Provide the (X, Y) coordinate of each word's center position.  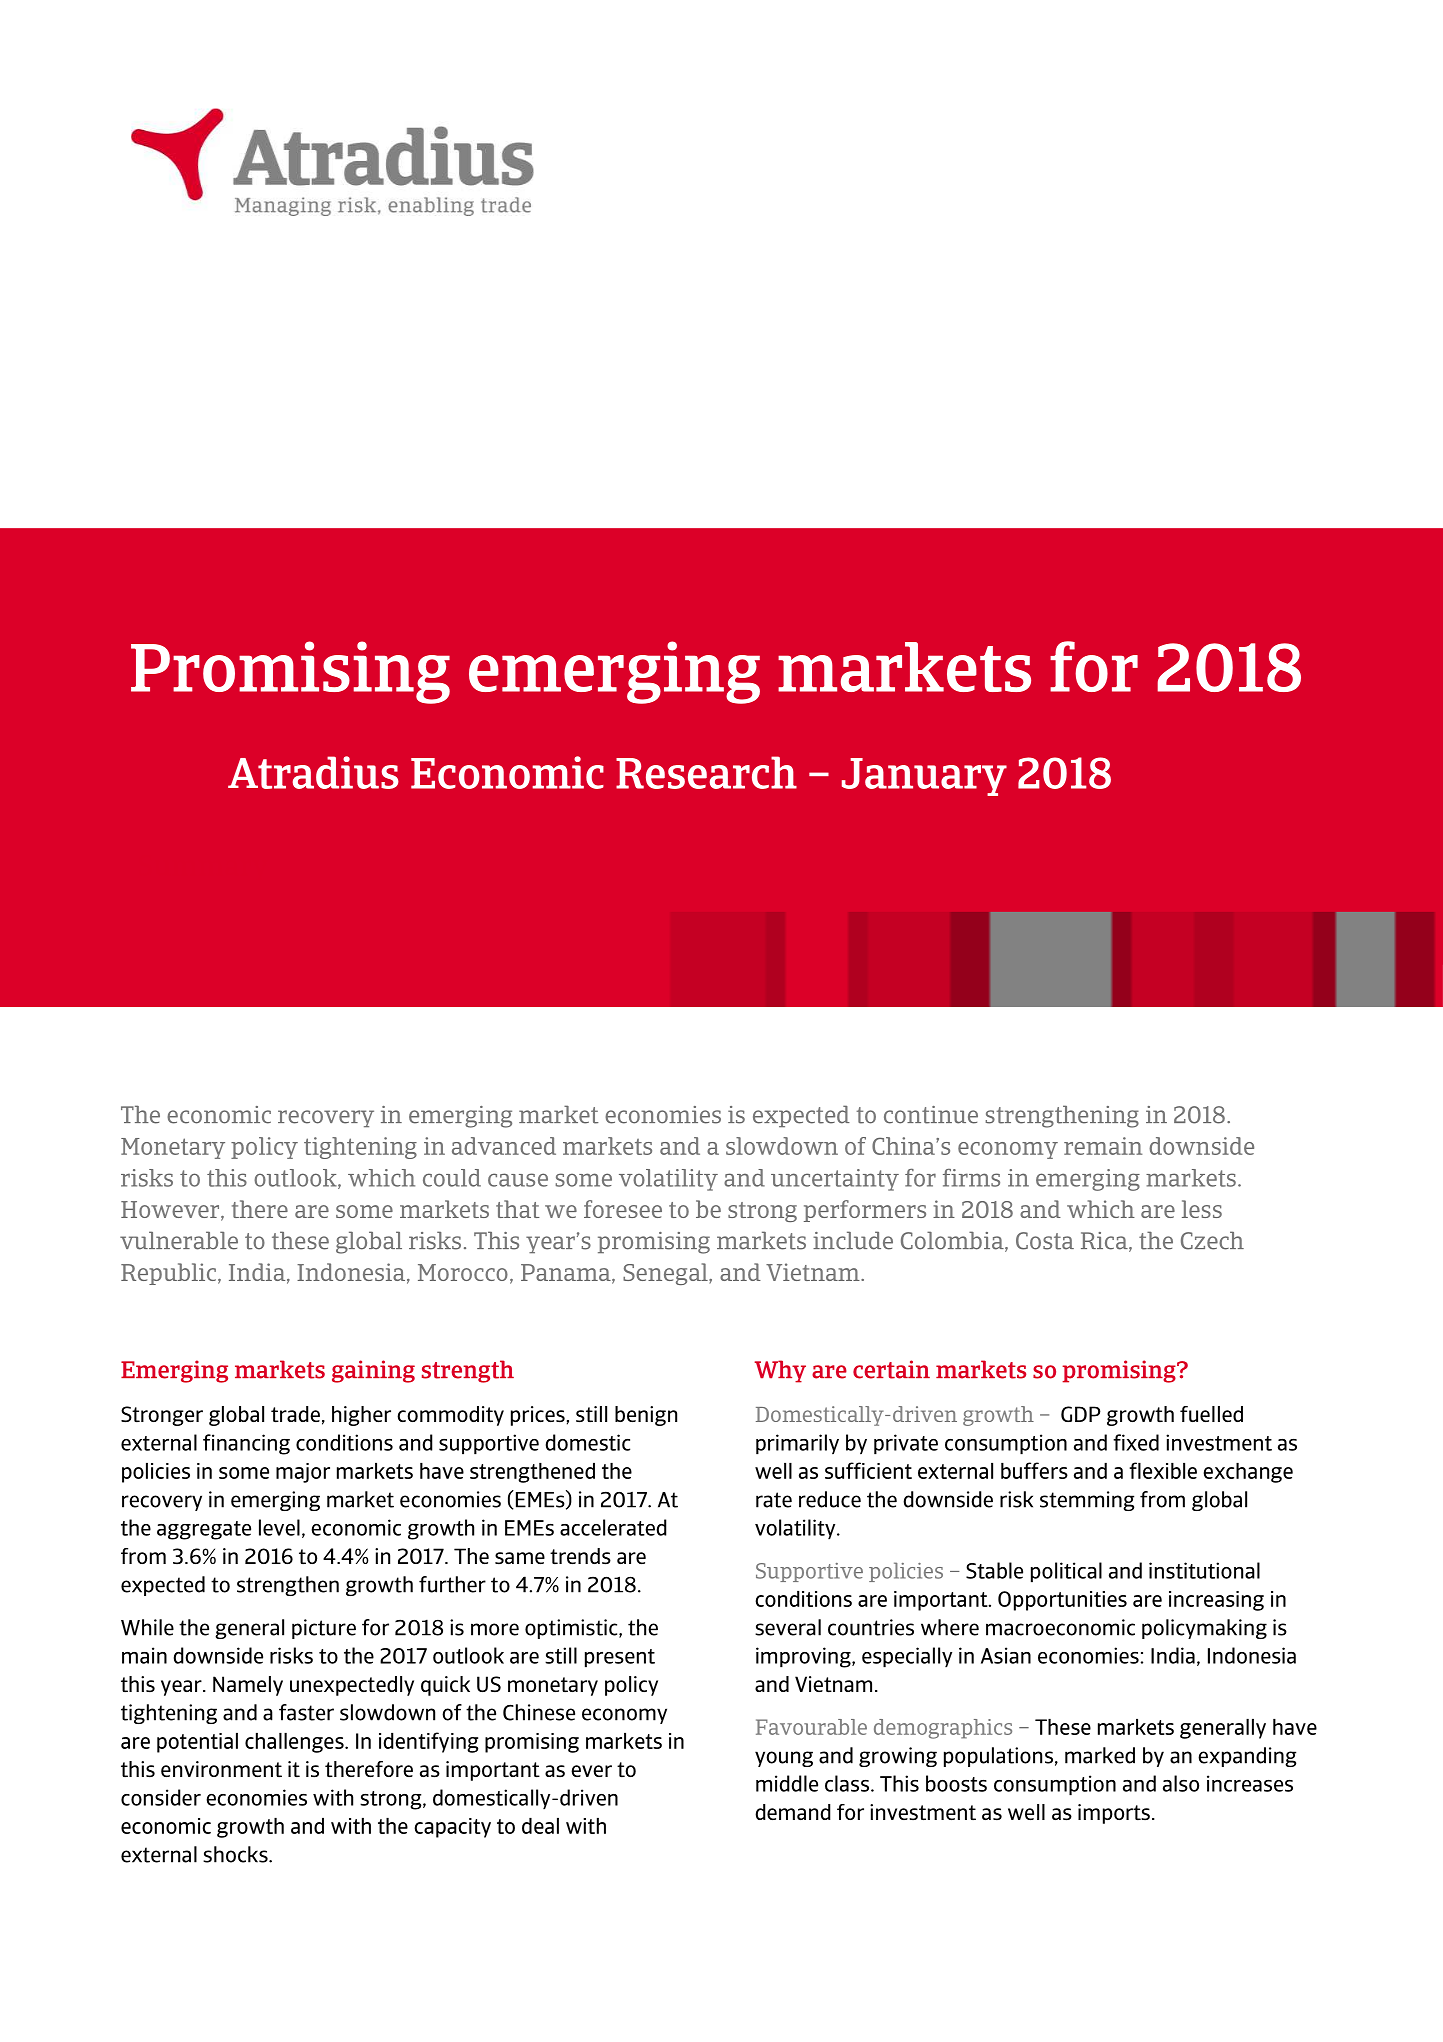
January (924, 777)
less (1202, 1209)
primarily (797, 1444)
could (452, 1178)
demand (793, 1812)
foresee (623, 1209)
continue (931, 1115)
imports (1114, 1814)
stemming (1087, 1501)
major (303, 1473)
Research (706, 772)
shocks (236, 1854)
